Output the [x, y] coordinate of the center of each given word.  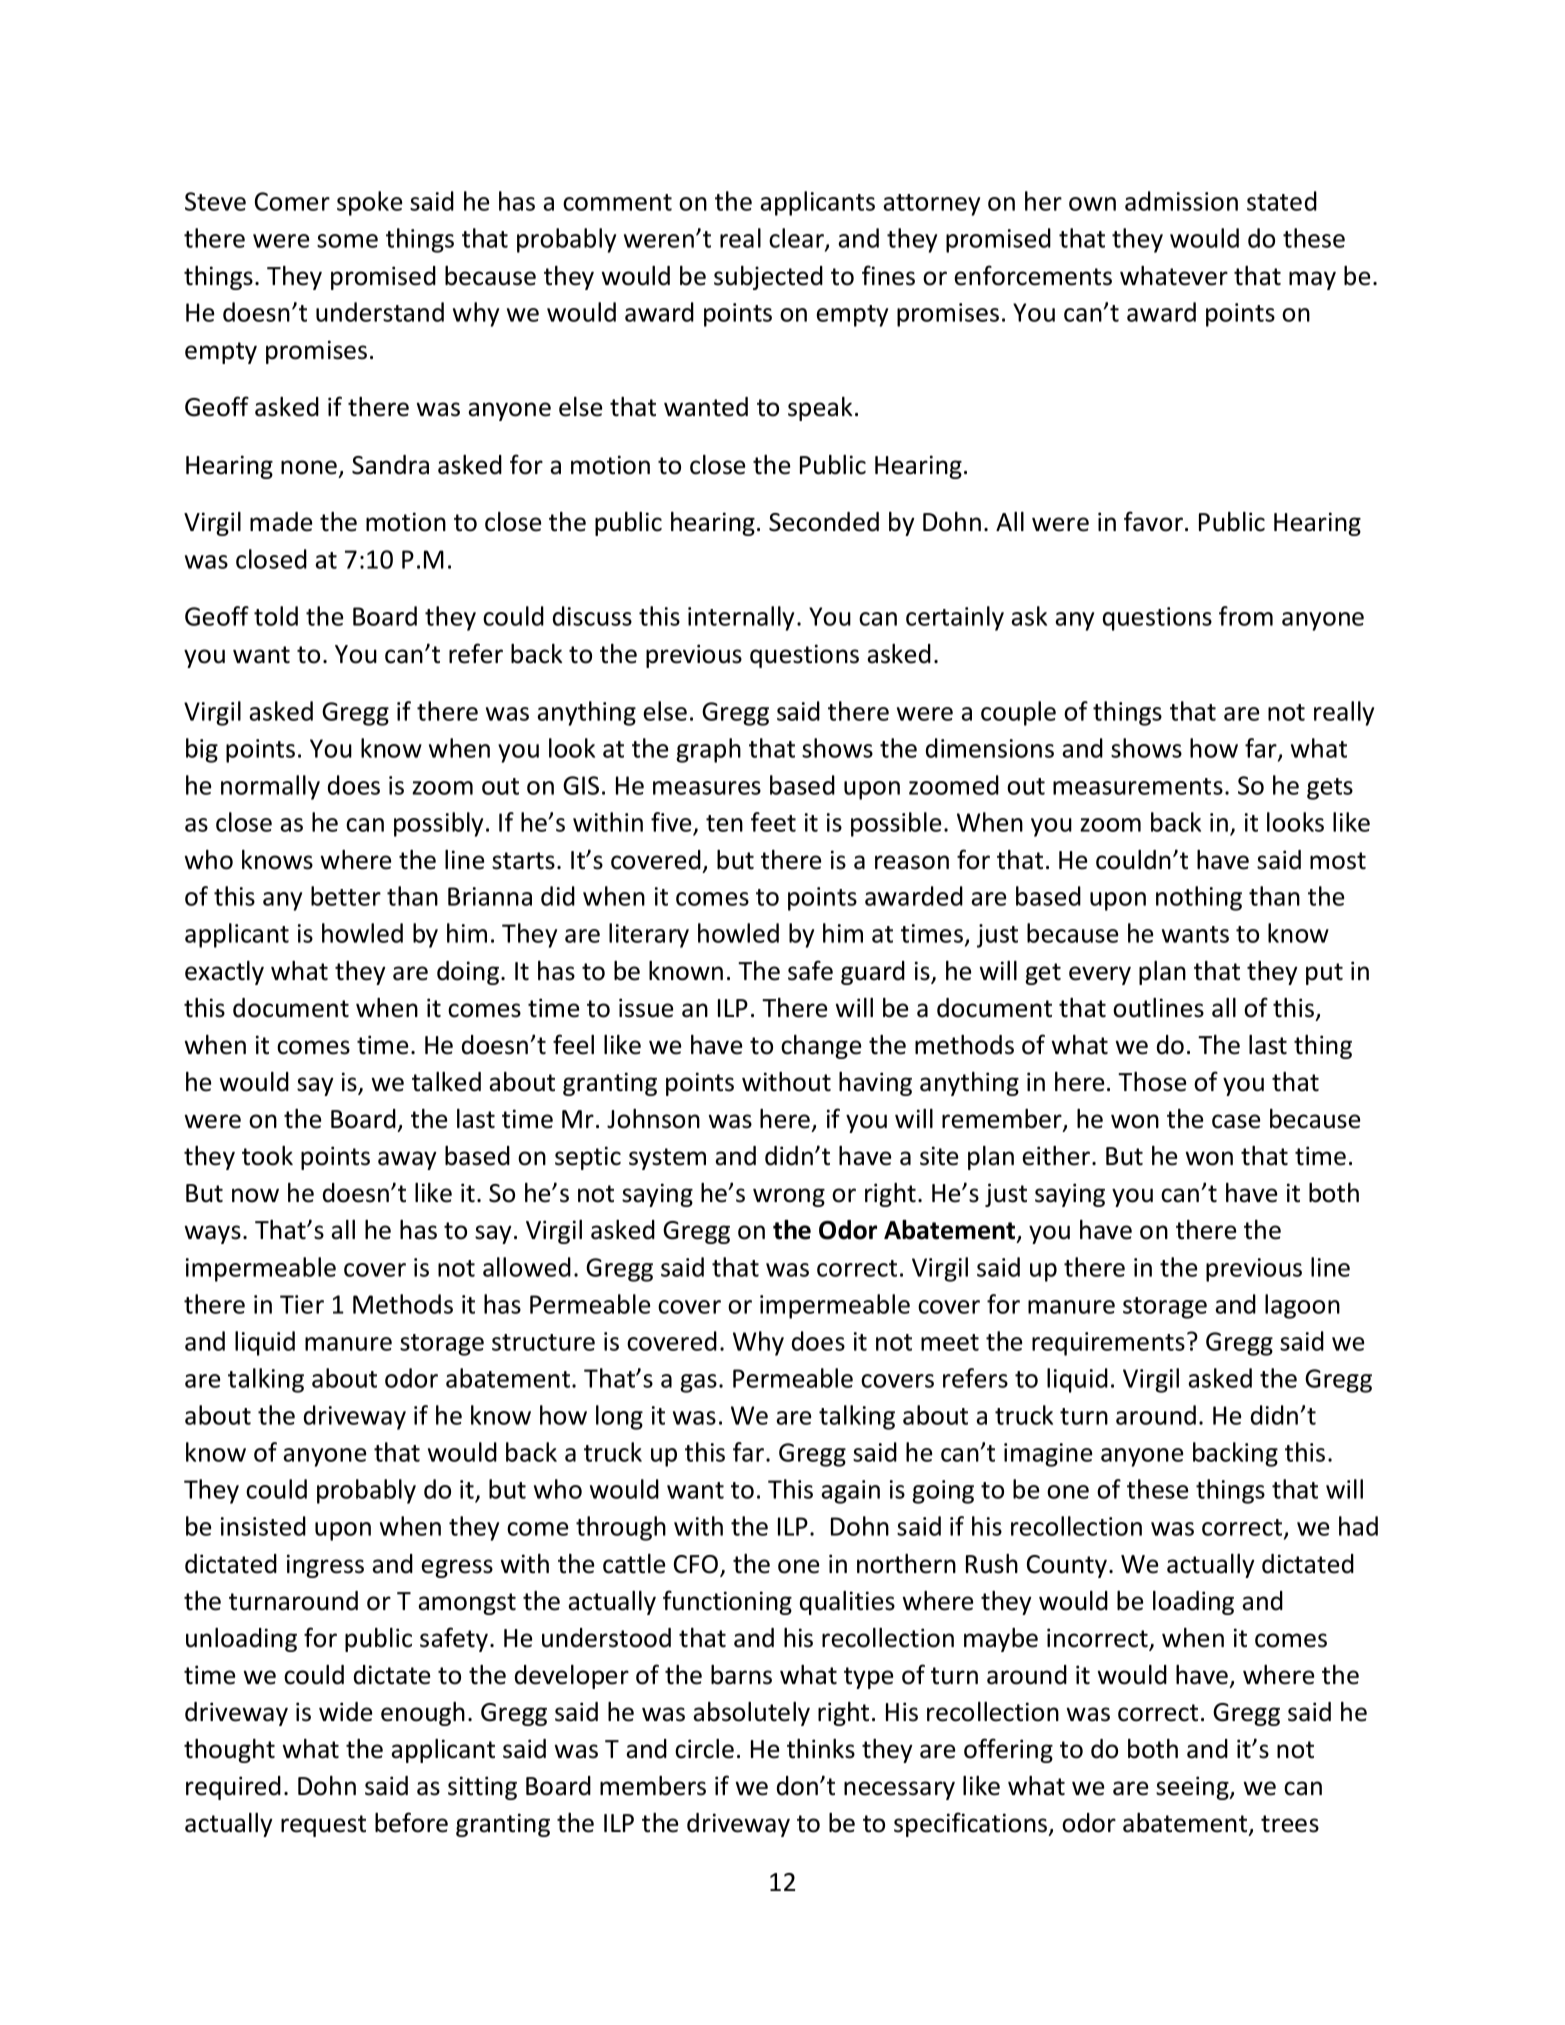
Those [1152, 1082]
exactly [224, 973]
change [821, 1047]
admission [1181, 201]
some [347, 241]
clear [797, 239]
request [323, 1826]
